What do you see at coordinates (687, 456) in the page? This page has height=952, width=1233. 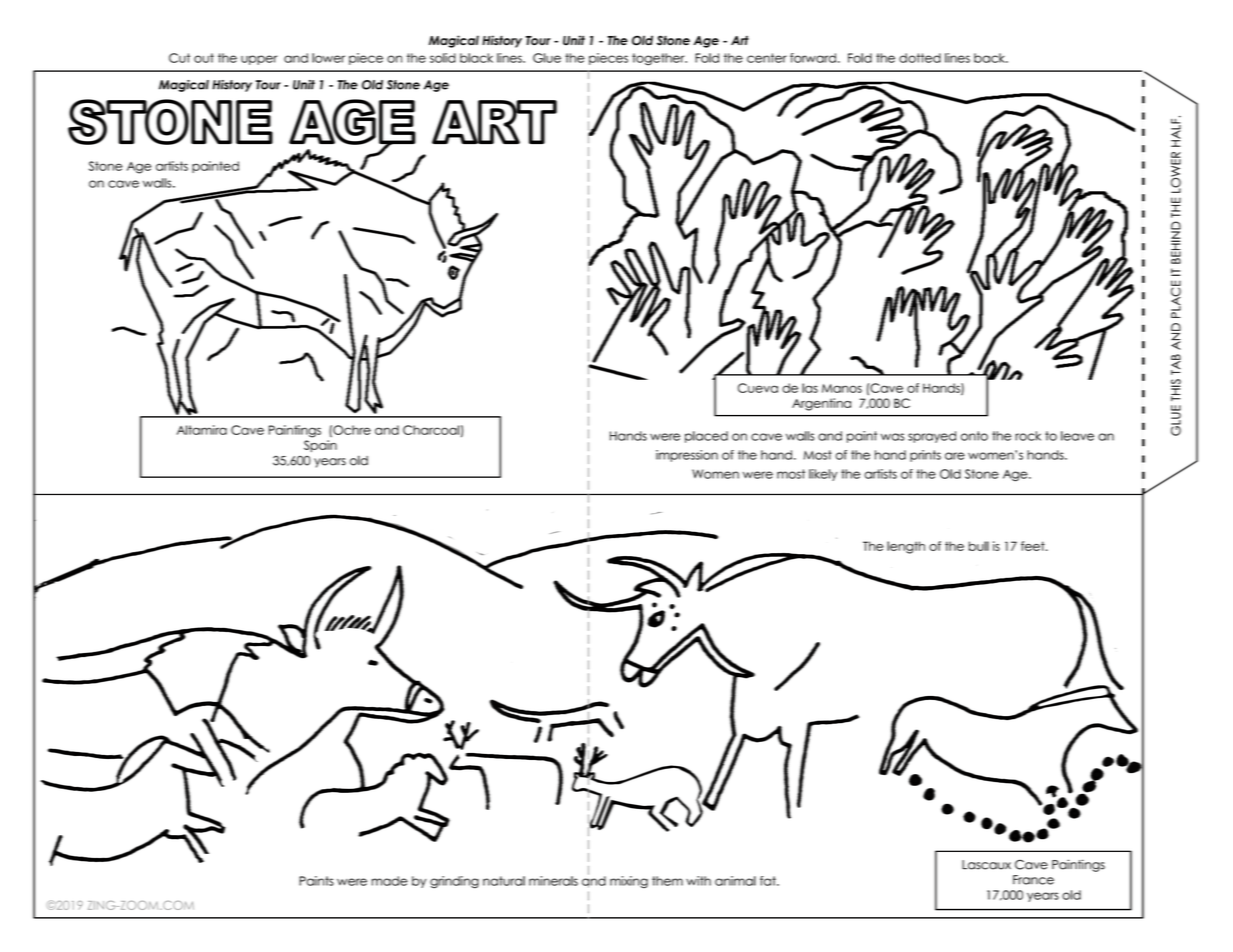 I see `impression` at bounding box center [687, 456].
